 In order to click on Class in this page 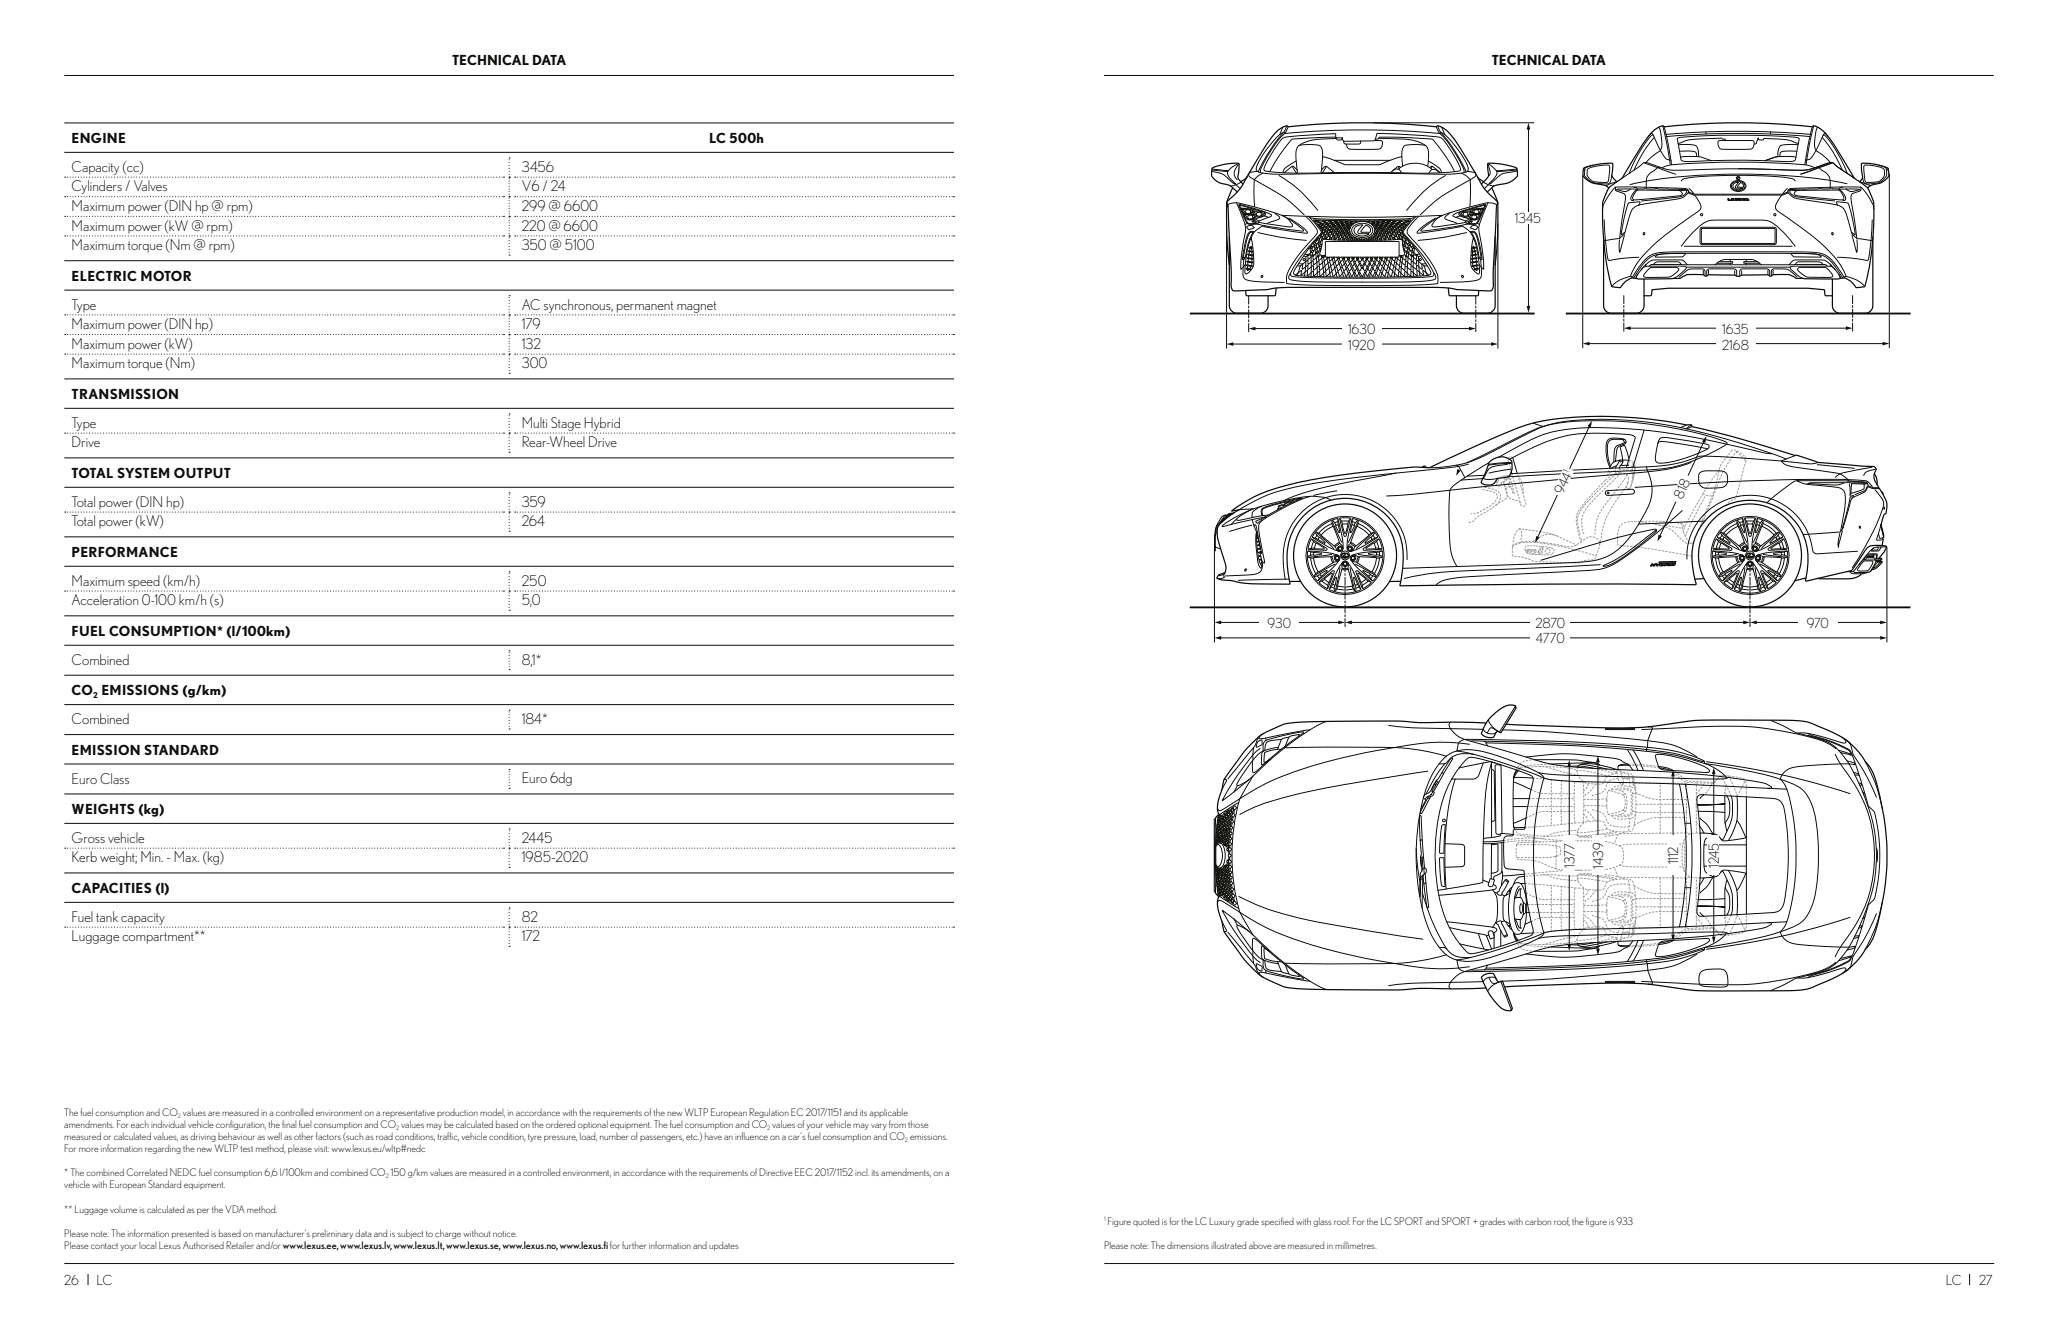, I will do `click(114, 778)`.
